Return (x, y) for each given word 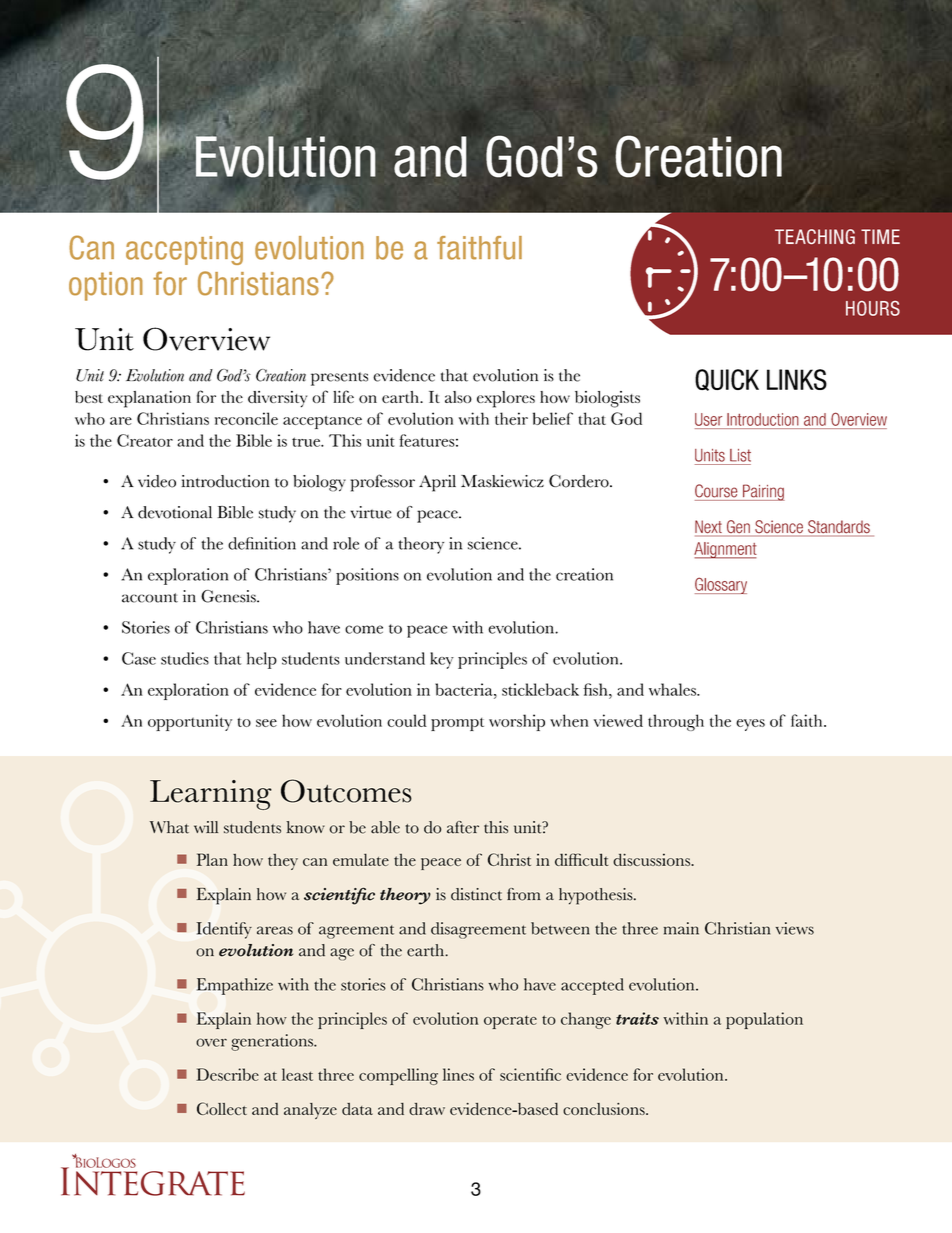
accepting (184, 250)
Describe (227, 1074)
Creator (145, 440)
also (458, 397)
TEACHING (815, 236)
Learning (211, 795)
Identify (224, 930)
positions (367, 576)
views (795, 928)
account (150, 598)
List (740, 455)
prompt (457, 724)
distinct (476, 894)
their (511, 418)
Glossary (721, 585)
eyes (750, 725)
